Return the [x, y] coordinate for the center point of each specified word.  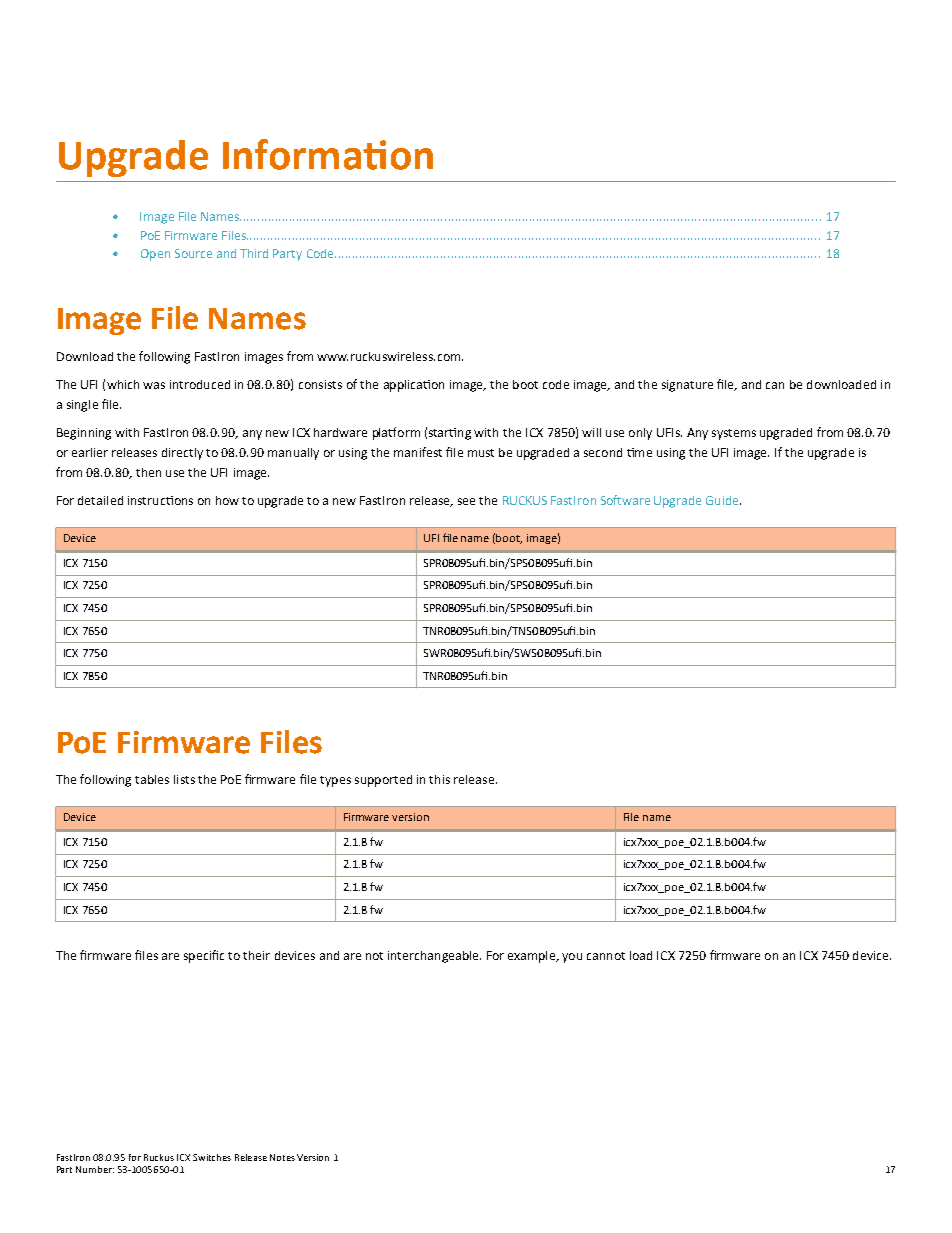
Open [155, 255]
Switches [212, 1157]
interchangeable [434, 957]
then [148, 472]
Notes [282, 1157]
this [439, 779]
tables [152, 779]
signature [687, 386]
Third [254, 253]
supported [383, 781]
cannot [606, 956]
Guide [723, 500]
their [256, 955]
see [466, 501]
